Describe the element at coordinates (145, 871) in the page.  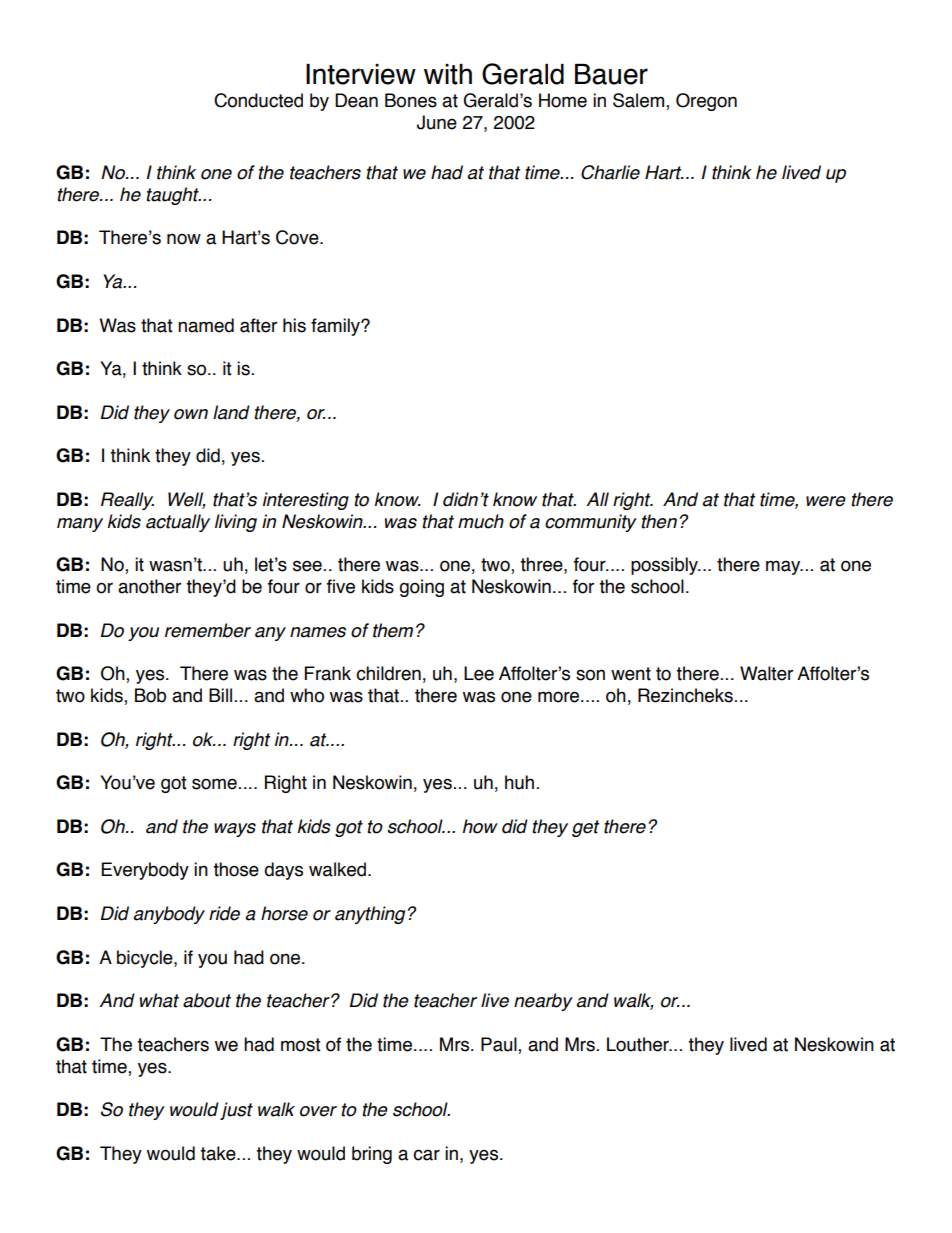
I see `Everybody` at that location.
